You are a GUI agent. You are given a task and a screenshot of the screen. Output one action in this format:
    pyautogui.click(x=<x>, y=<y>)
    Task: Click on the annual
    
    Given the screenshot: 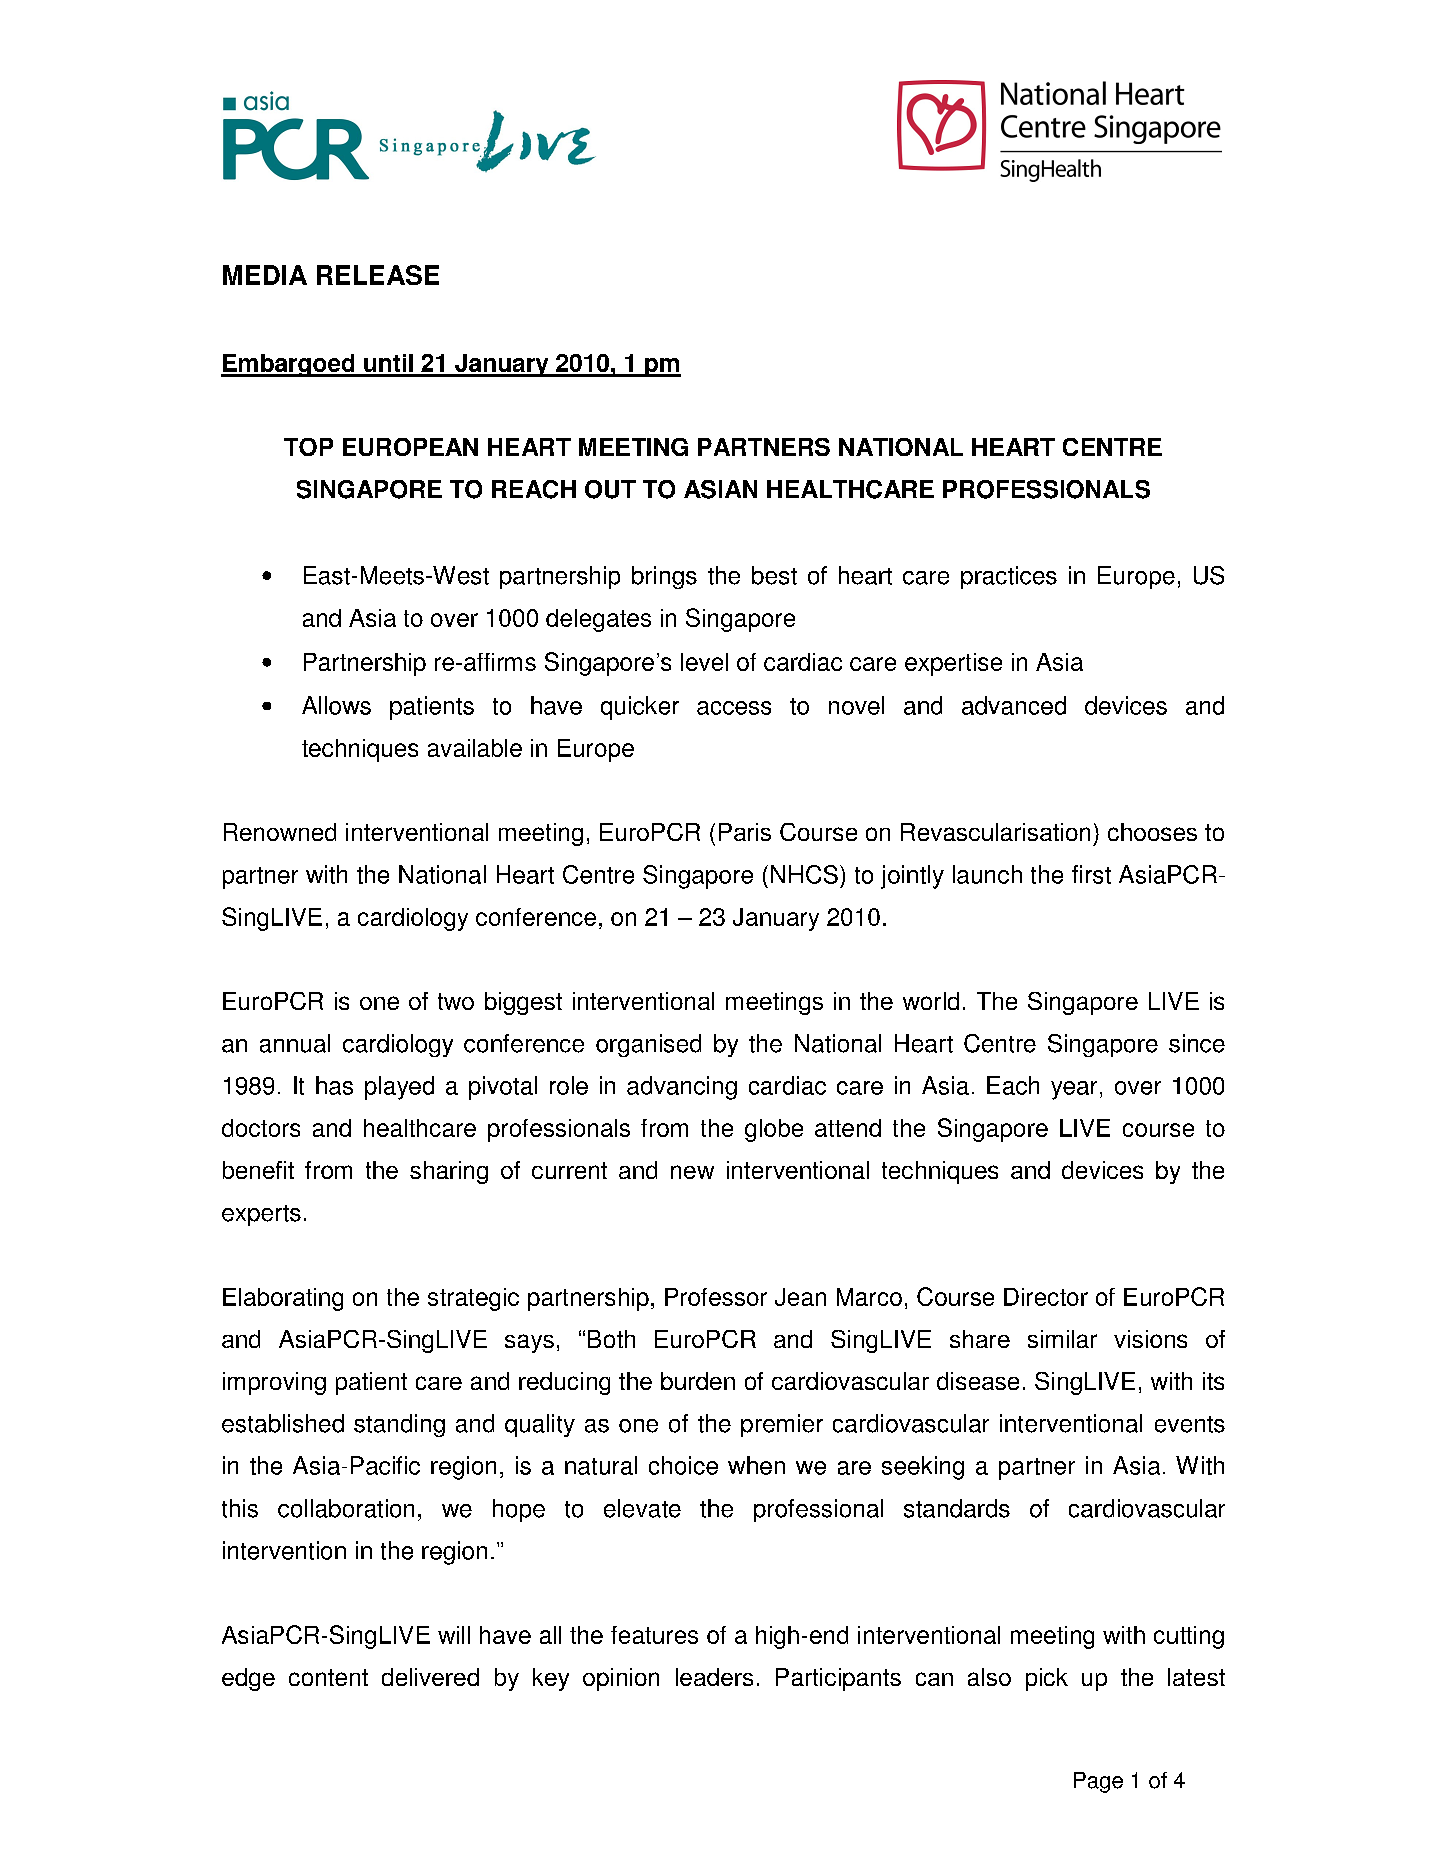 What is the action you would take?
    pyautogui.click(x=295, y=1043)
